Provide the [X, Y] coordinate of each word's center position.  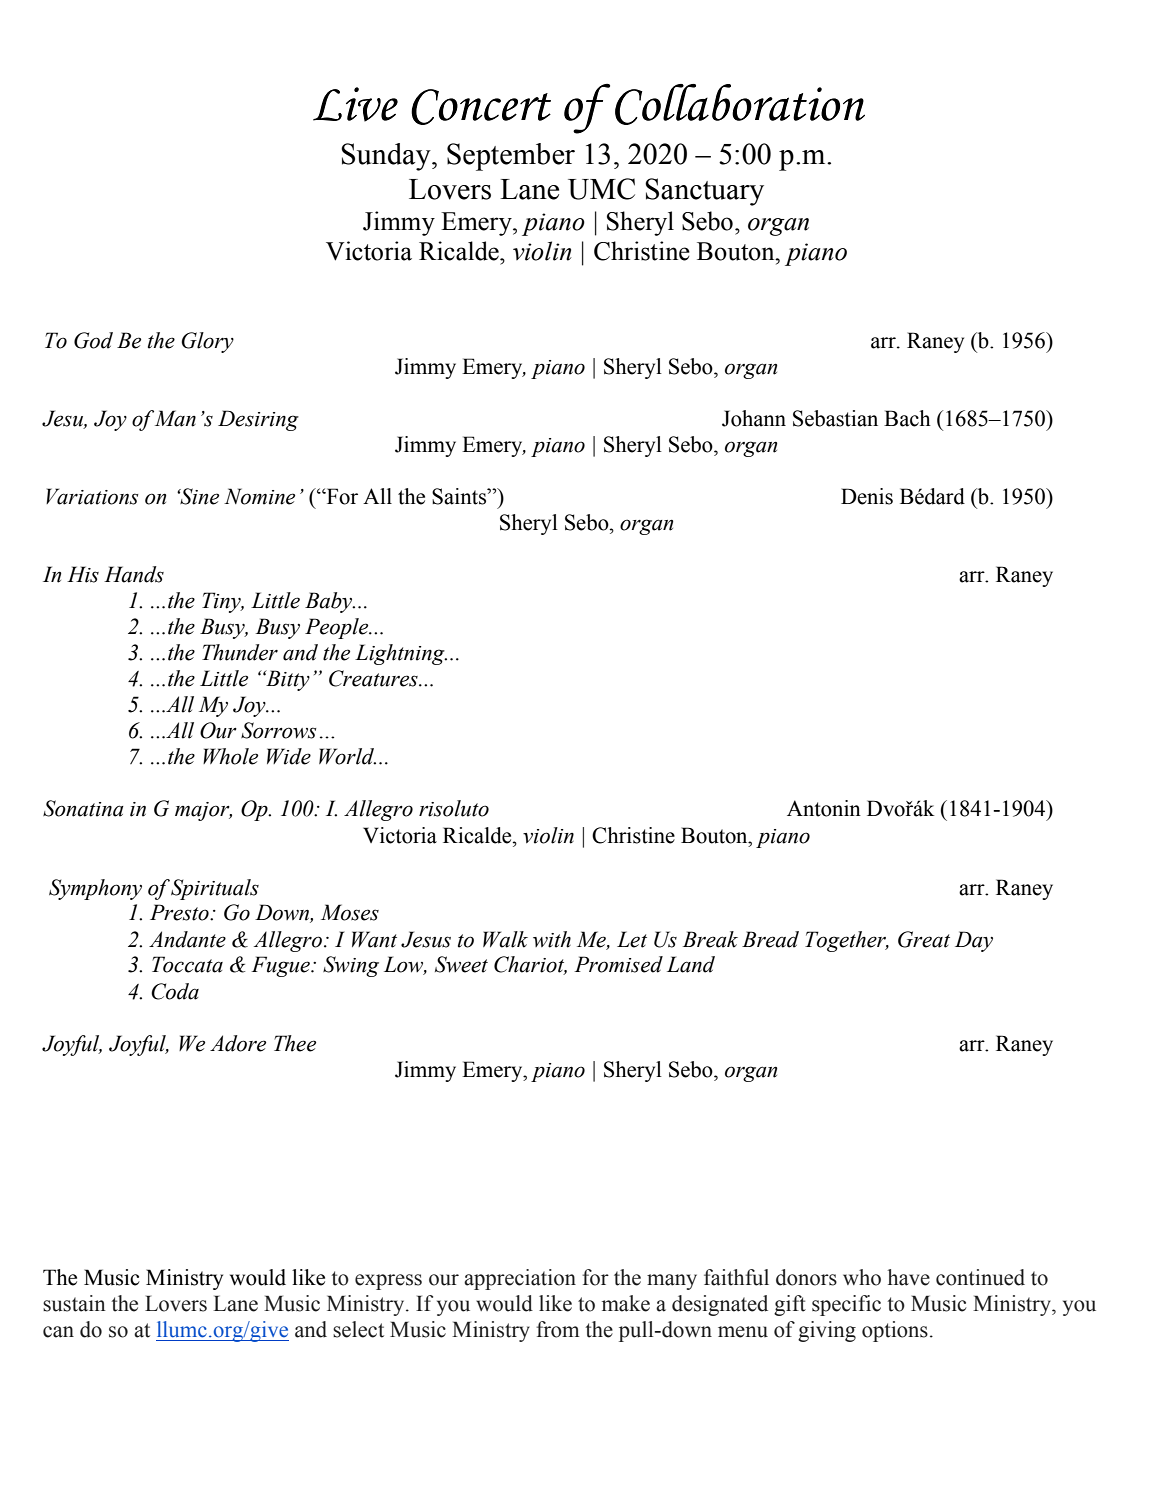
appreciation [520, 1279]
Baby [330, 602]
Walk [505, 939]
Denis [867, 496]
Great [924, 939]
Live [355, 104]
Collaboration [740, 104]
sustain [74, 1303]
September [511, 157]
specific [846, 1305]
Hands [134, 574]
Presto [180, 912]
